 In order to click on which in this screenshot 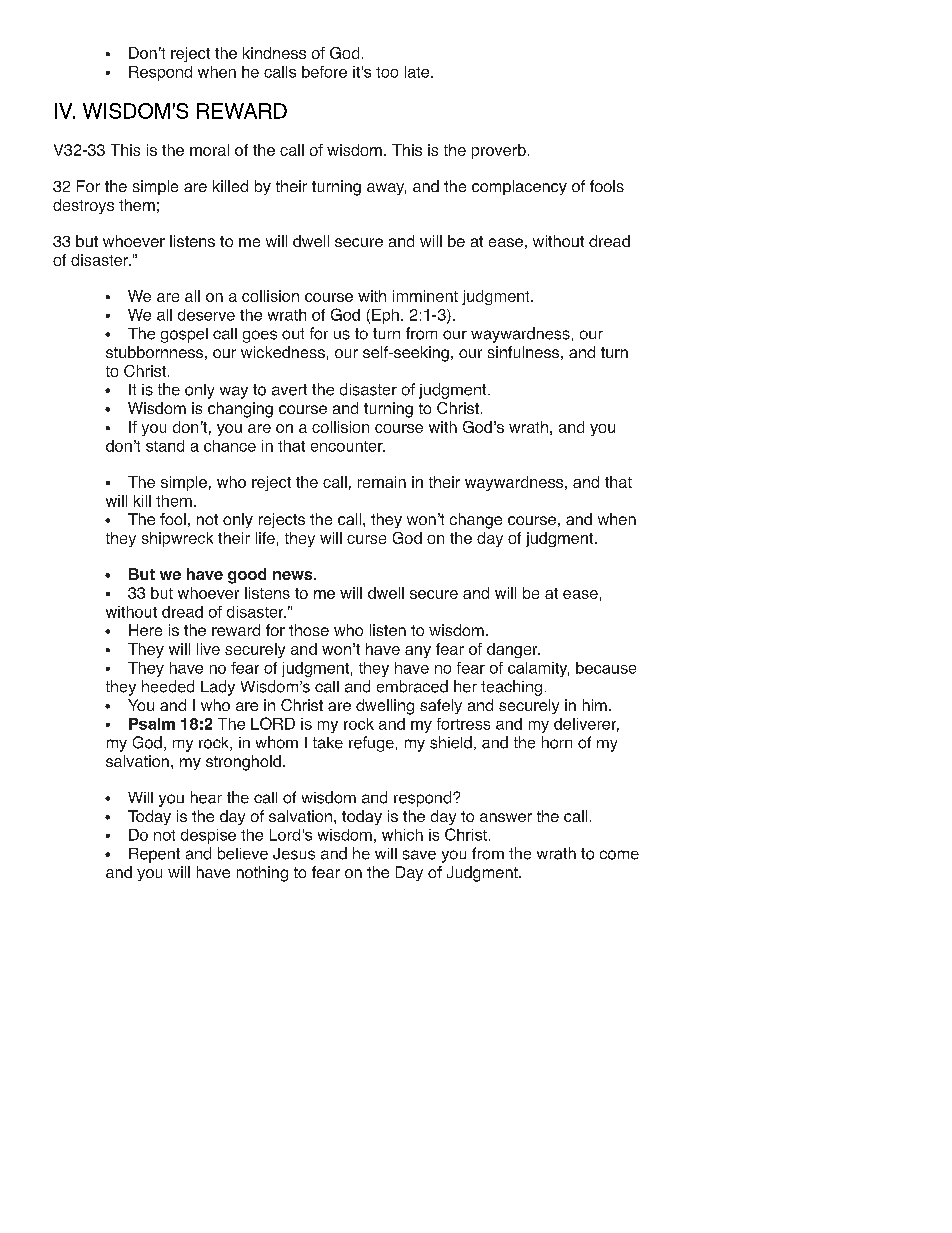, I will do `click(402, 835)`.
